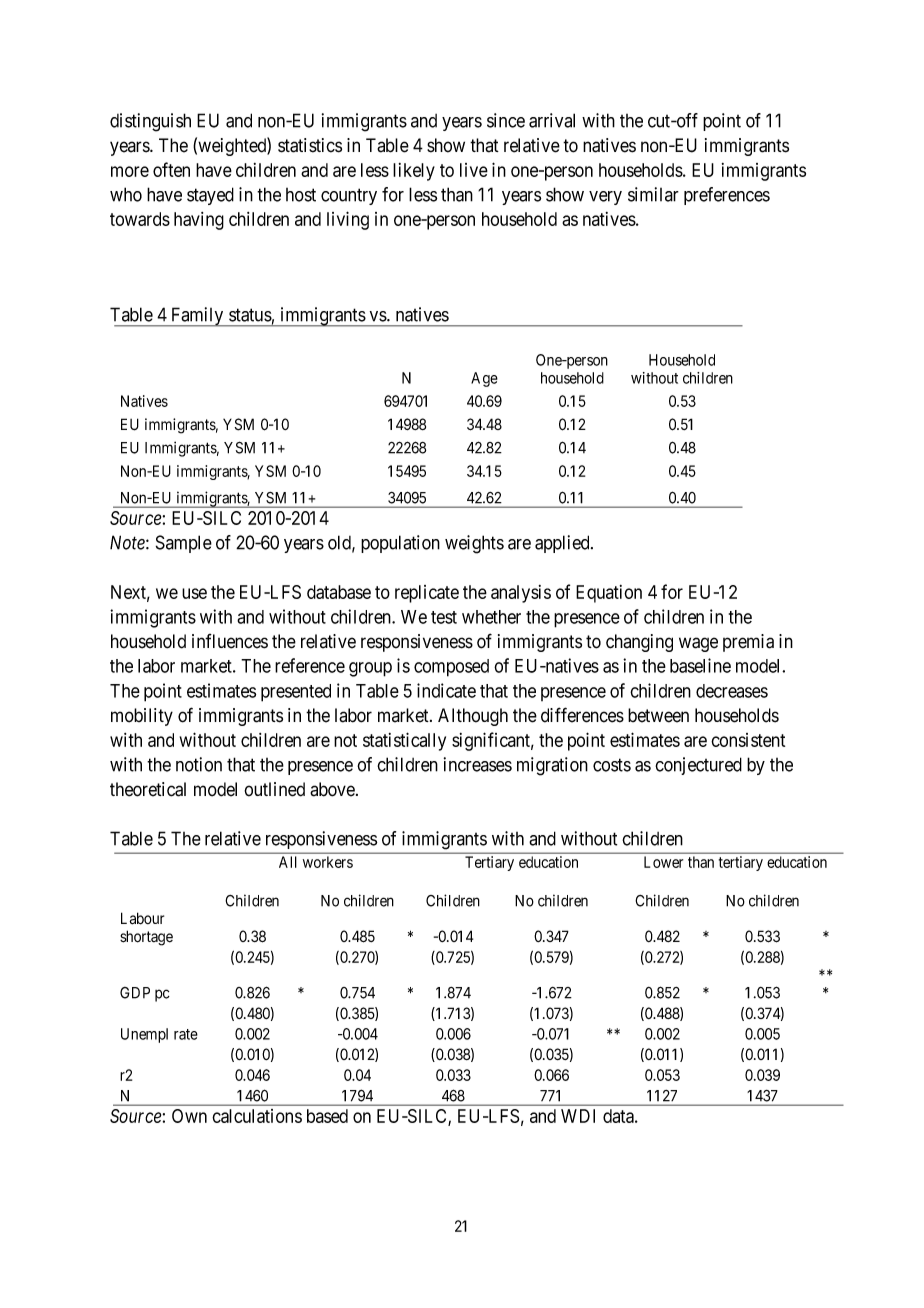 Image resolution: width=924 pixels, height=1308 pixels. What do you see at coordinates (414, 172) in the document?
I see `likely` at bounding box center [414, 172].
